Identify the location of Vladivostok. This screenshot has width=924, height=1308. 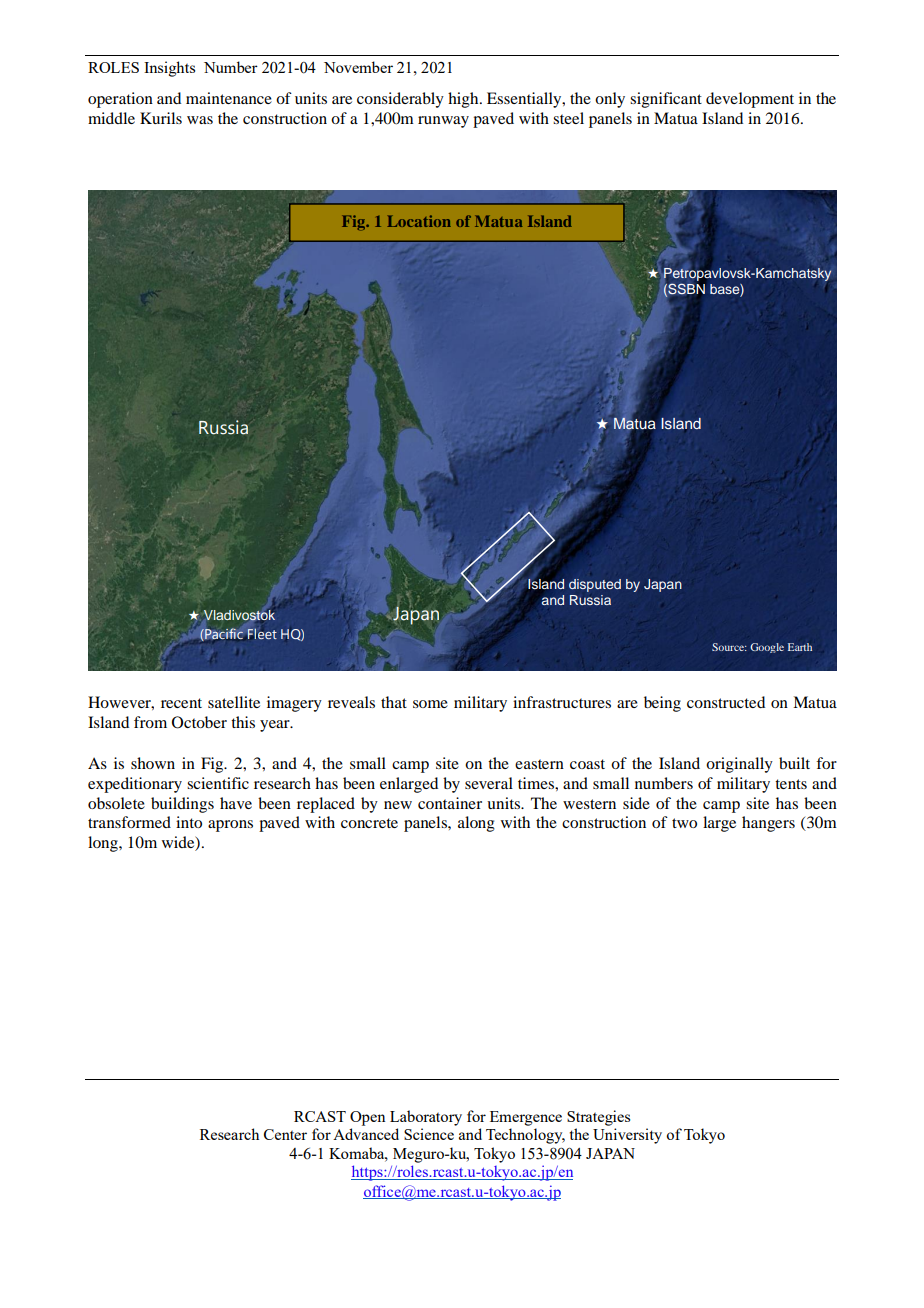
(238, 615).
